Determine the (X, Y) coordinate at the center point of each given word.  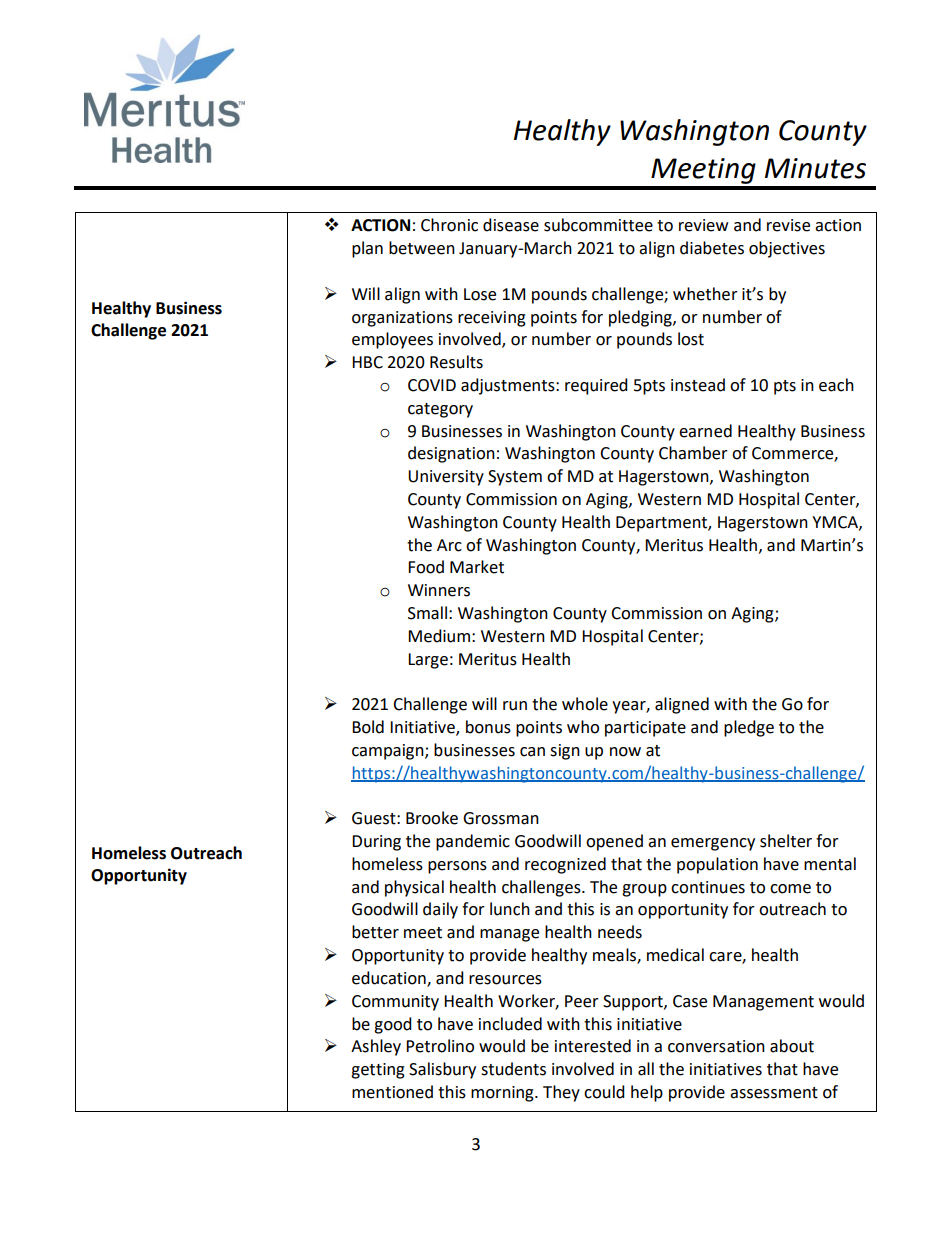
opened (614, 842)
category (440, 410)
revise (788, 225)
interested (593, 1046)
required (596, 386)
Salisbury (442, 1070)
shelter (786, 841)
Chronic (449, 225)
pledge (749, 728)
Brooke (432, 818)
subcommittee (598, 225)
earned (705, 431)
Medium (439, 636)
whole (585, 704)
